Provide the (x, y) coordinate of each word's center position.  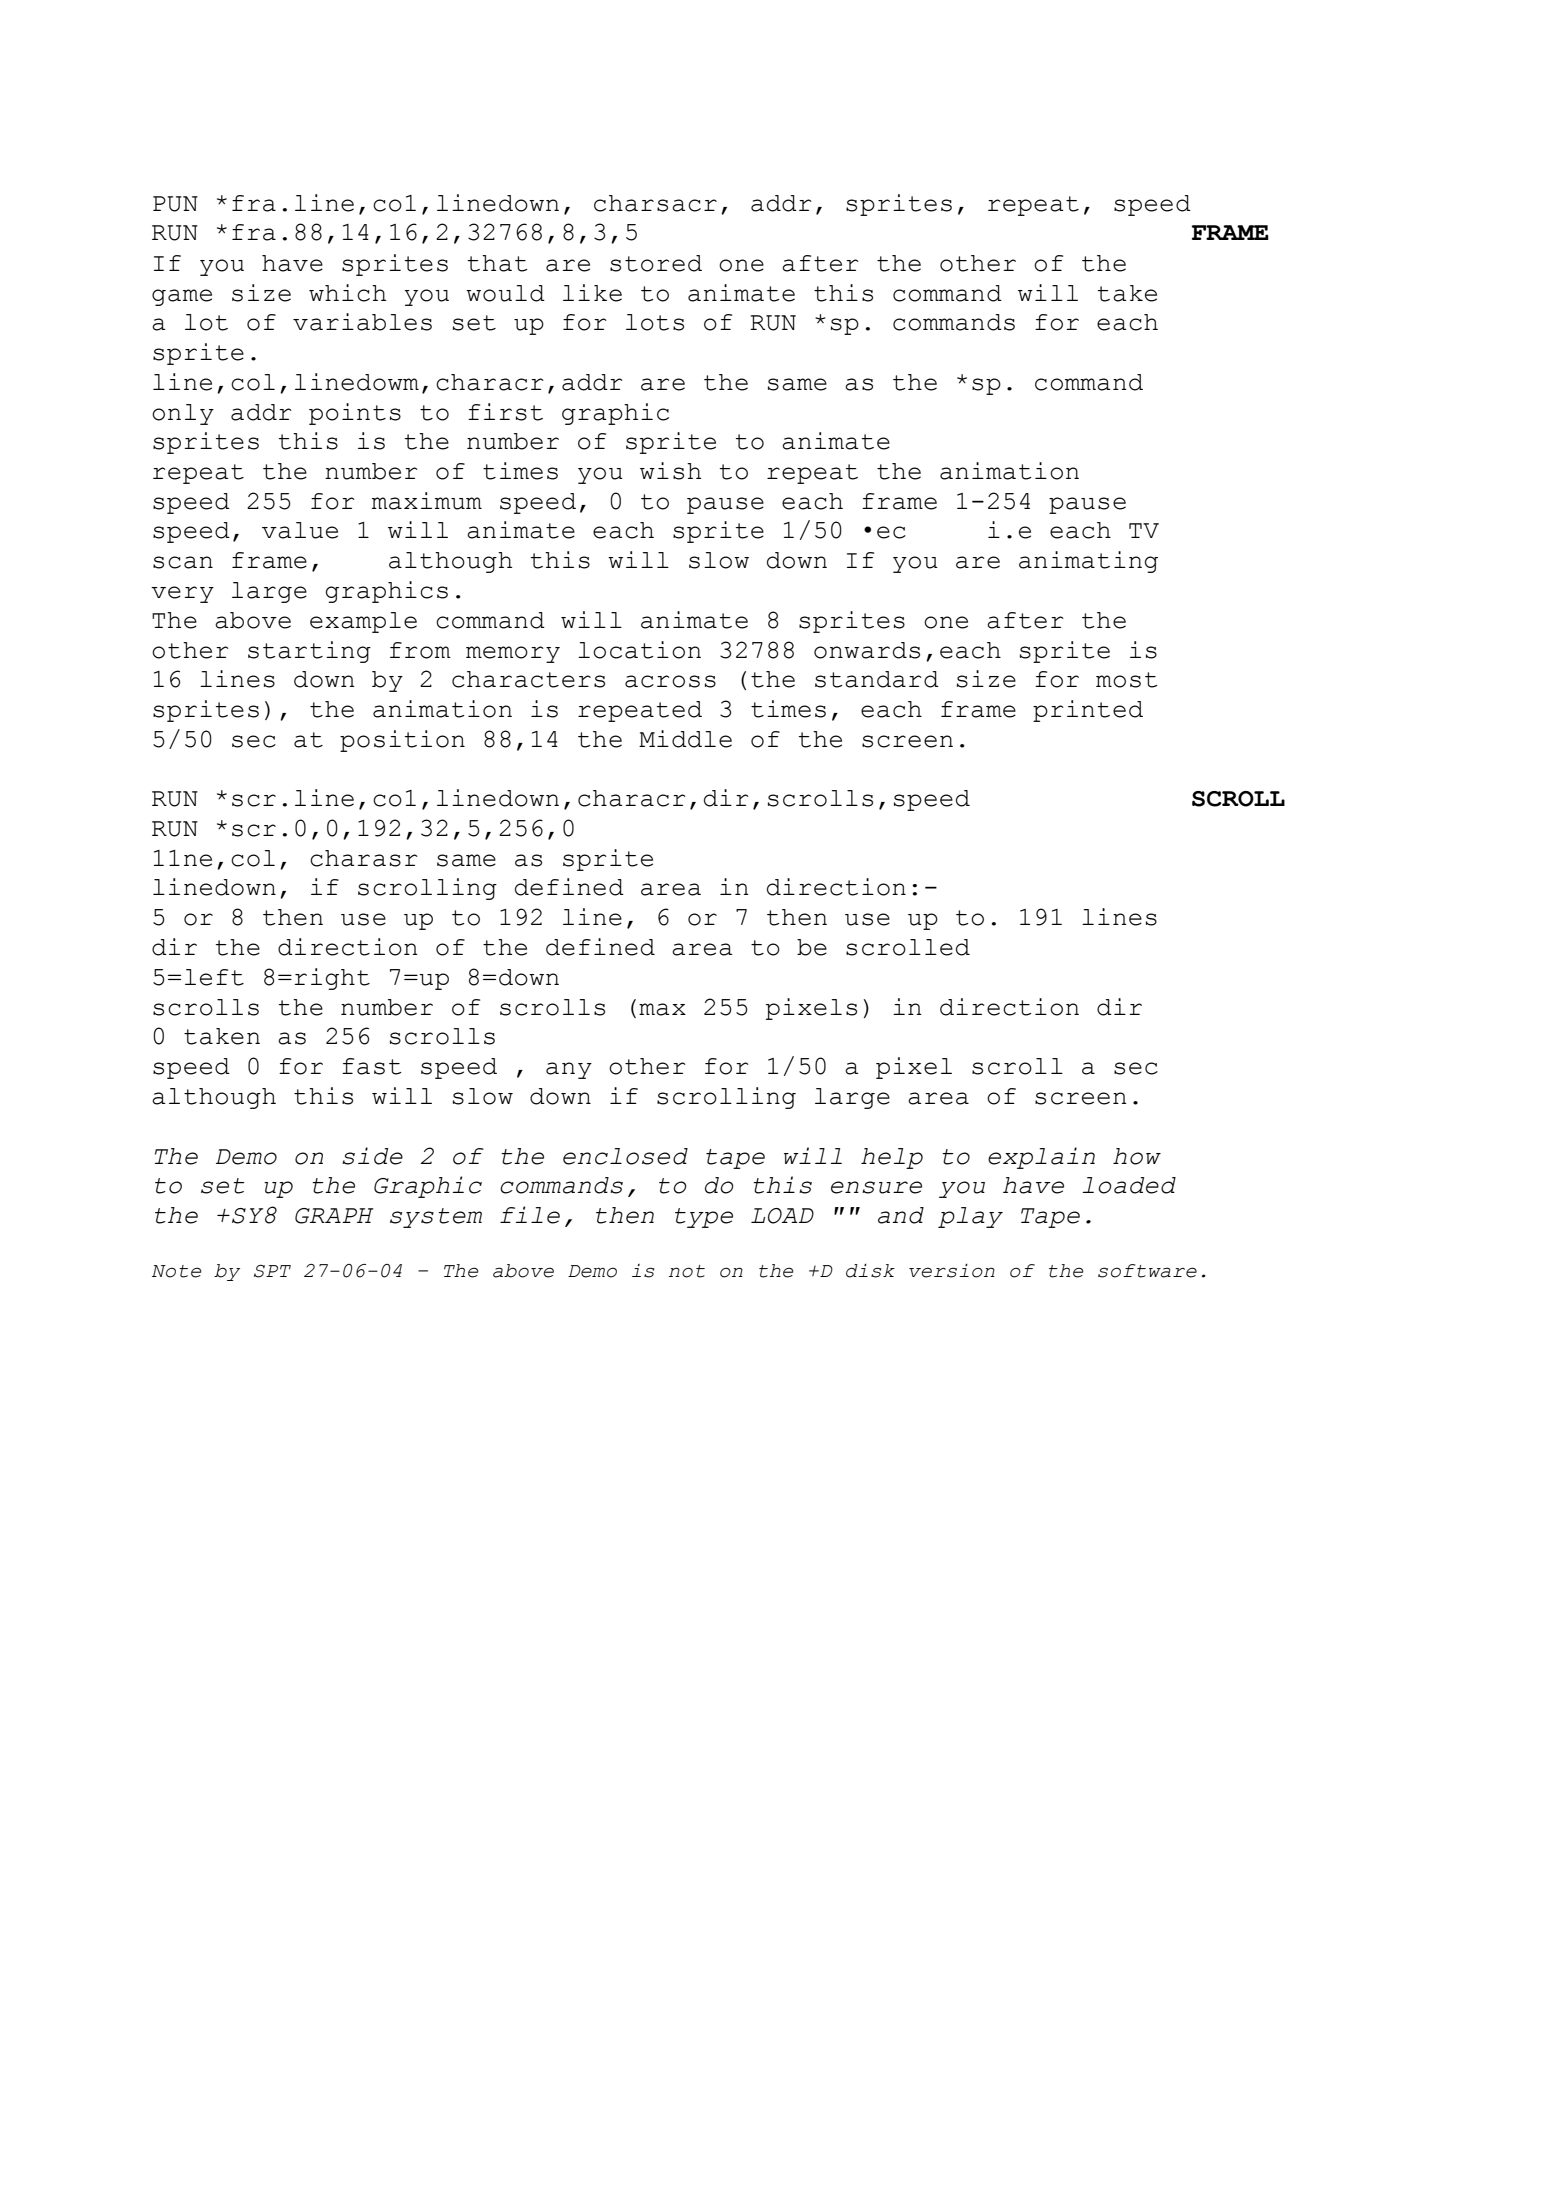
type (704, 1218)
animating (1088, 562)
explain (1041, 1158)
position (402, 741)
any (569, 1070)
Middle (685, 739)
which (347, 293)
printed (1088, 711)
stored (656, 263)
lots (655, 322)
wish (670, 471)
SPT (272, 1271)
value (300, 530)
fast (372, 1066)
